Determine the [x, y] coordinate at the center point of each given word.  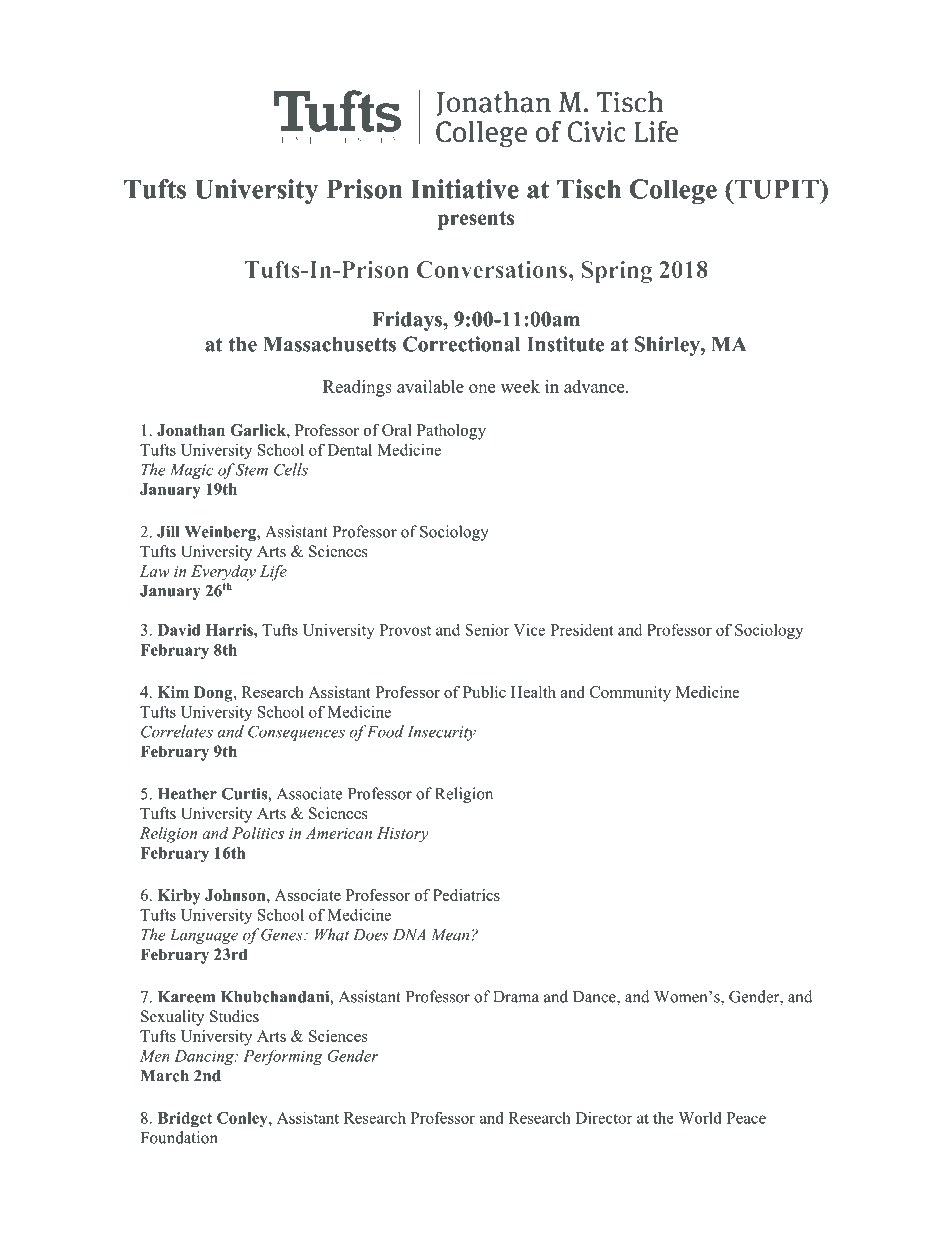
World [700, 1118]
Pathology [451, 432]
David [179, 630]
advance [595, 386]
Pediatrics [466, 895]
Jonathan [191, 430]
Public [484, 692]
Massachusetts [329, 344]
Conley [243, 1119]
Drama [516, 997]
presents [476, 220]
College [673, 192]
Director [604, 1118]
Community [630, 694]
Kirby [179, 897]
